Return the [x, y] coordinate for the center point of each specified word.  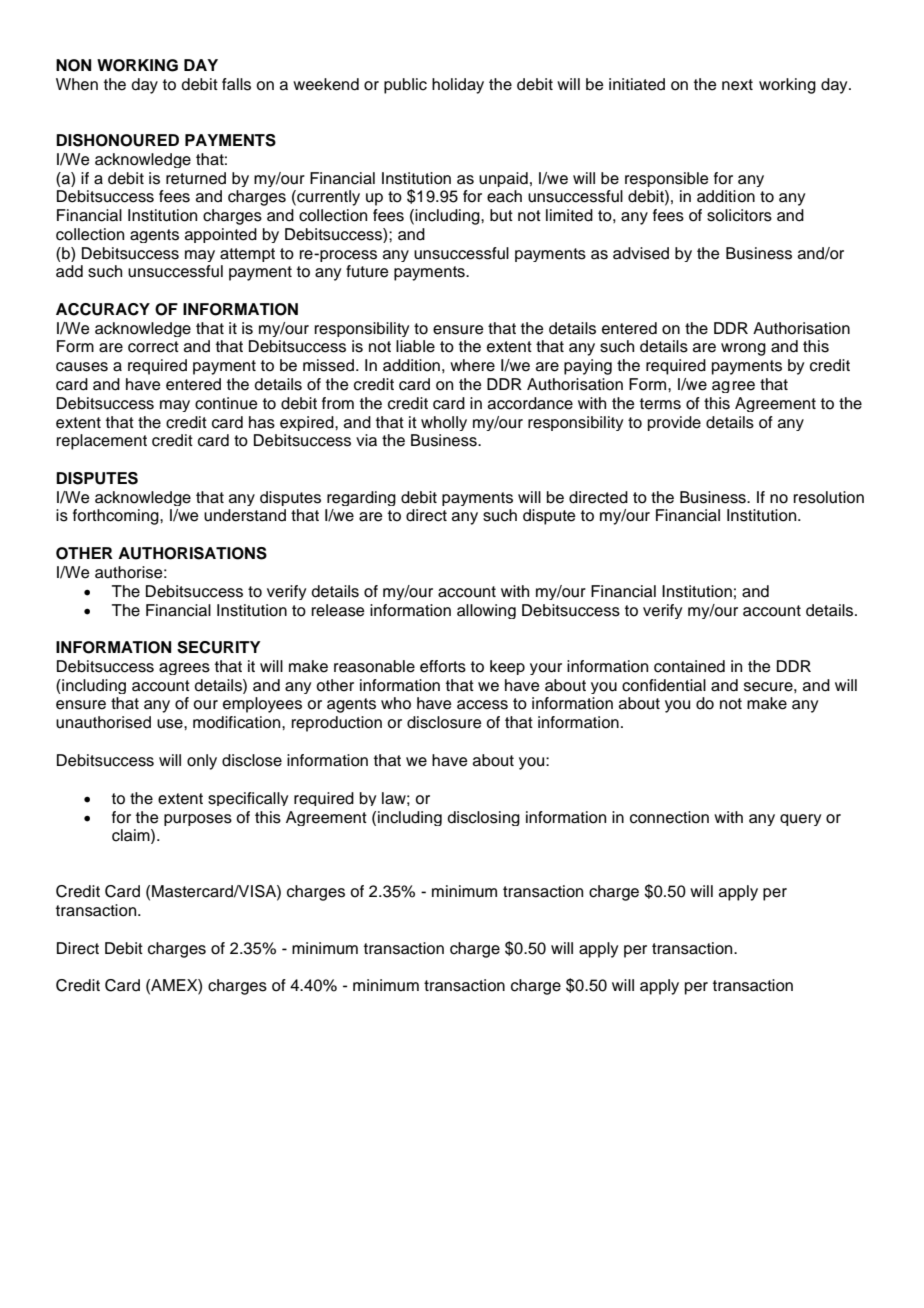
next [737, 85]
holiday [458, 86]
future [367, 271]
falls [236, 84]
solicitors [739, 215]
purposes [198, 820]
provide [674, 423]
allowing [486, 611]
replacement [102, 442]
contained [689, 666]
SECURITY [219, 647]
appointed [221, 235]
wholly [444, 423]
